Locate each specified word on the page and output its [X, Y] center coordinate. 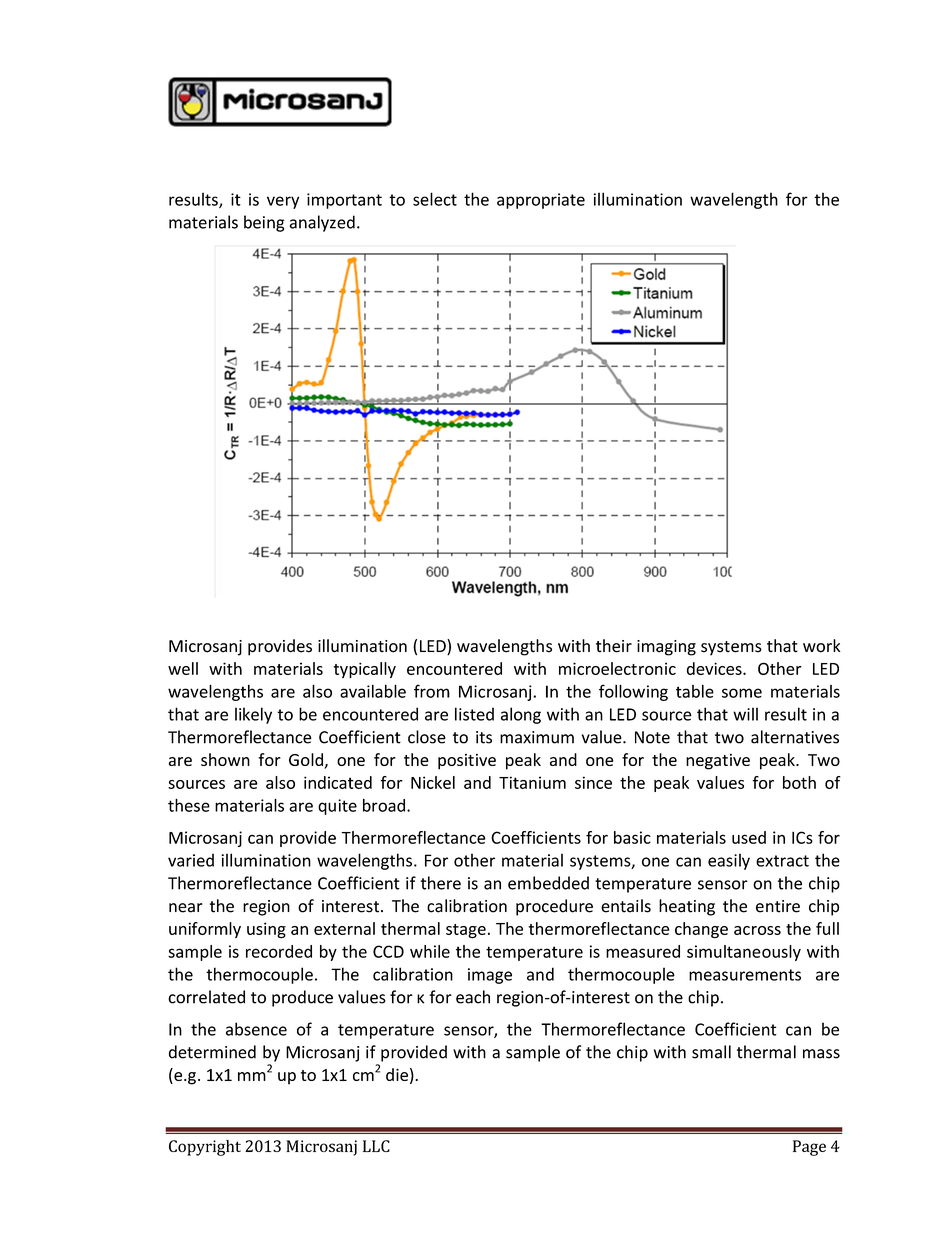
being [264, 223]
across [757, 930]
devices [715, 668]
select [435, 199]
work [821, 646]
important [344, 201]
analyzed [322, 223]
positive [467, 762]
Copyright [205, 1148]
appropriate [541, 201]
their [614, 646]
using [266, 930]
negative [718, 762]
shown [225, 759]
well [183, 668]
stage [466, 931]
